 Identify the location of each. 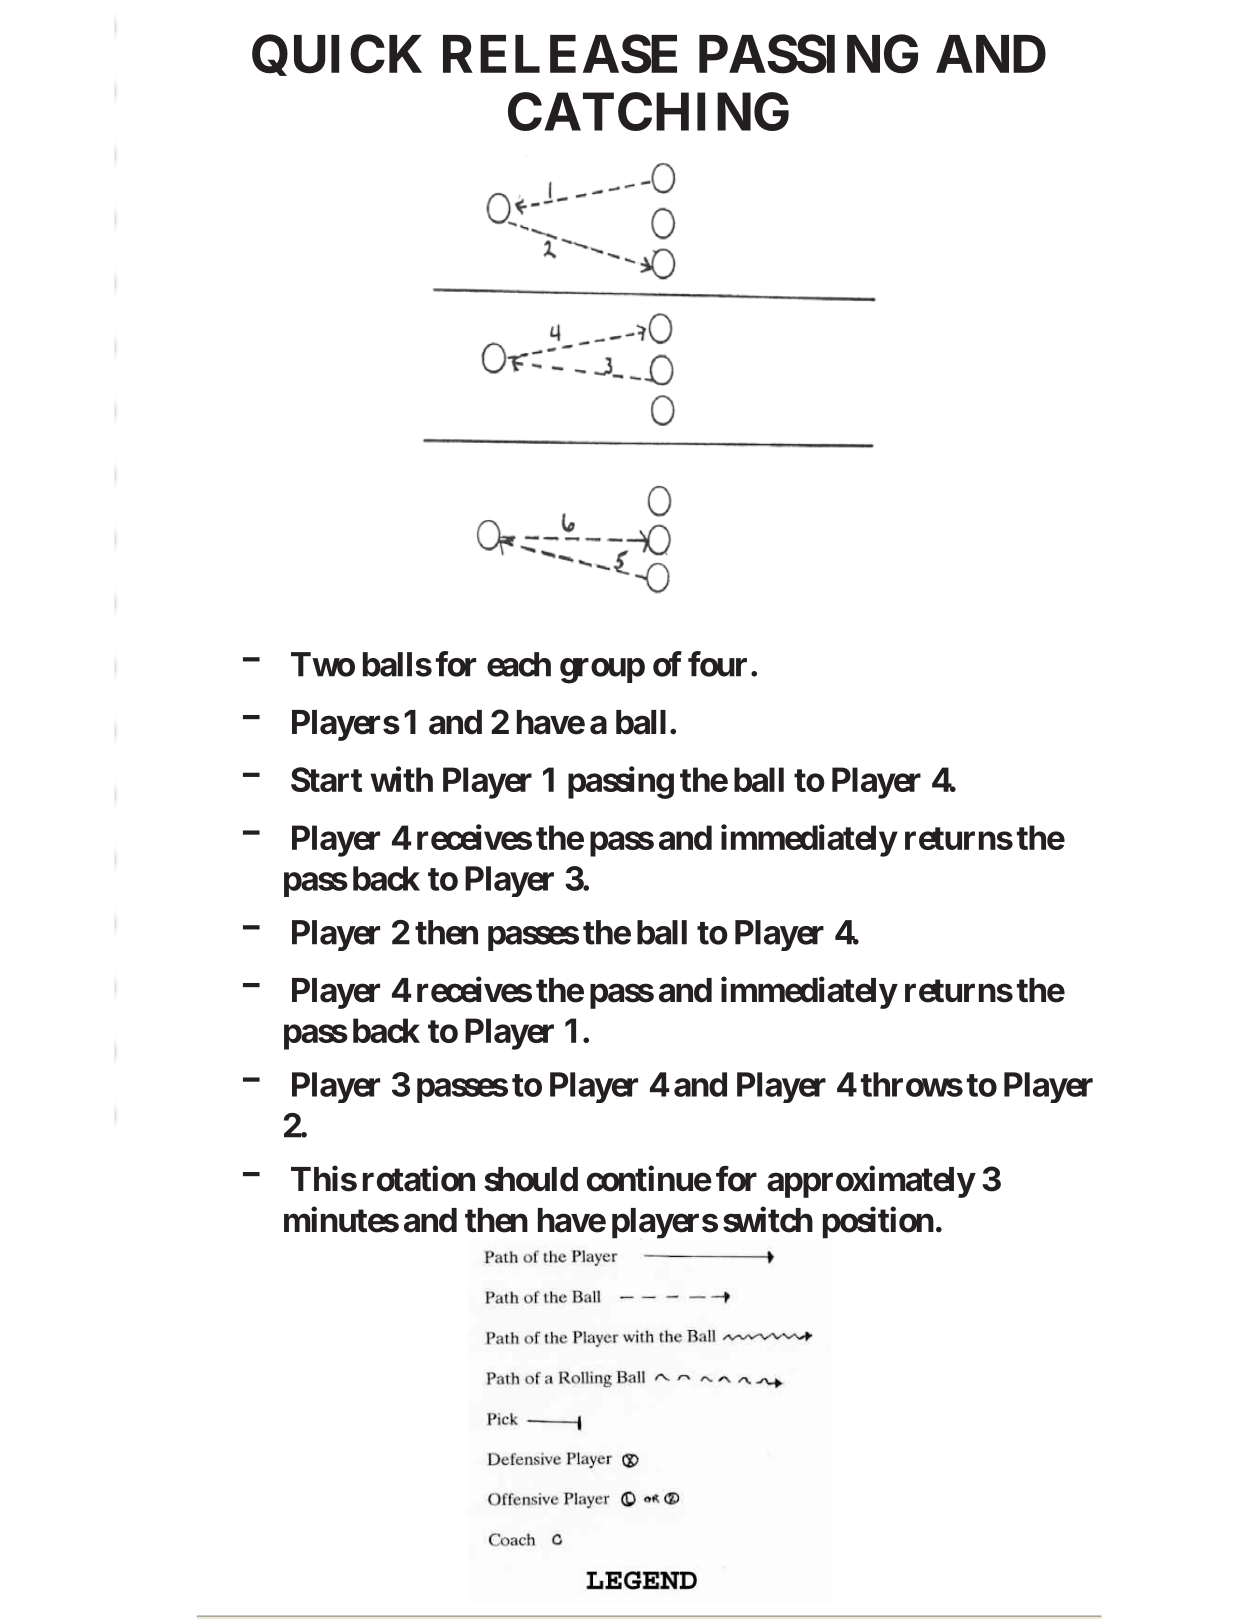
(519, 664).
